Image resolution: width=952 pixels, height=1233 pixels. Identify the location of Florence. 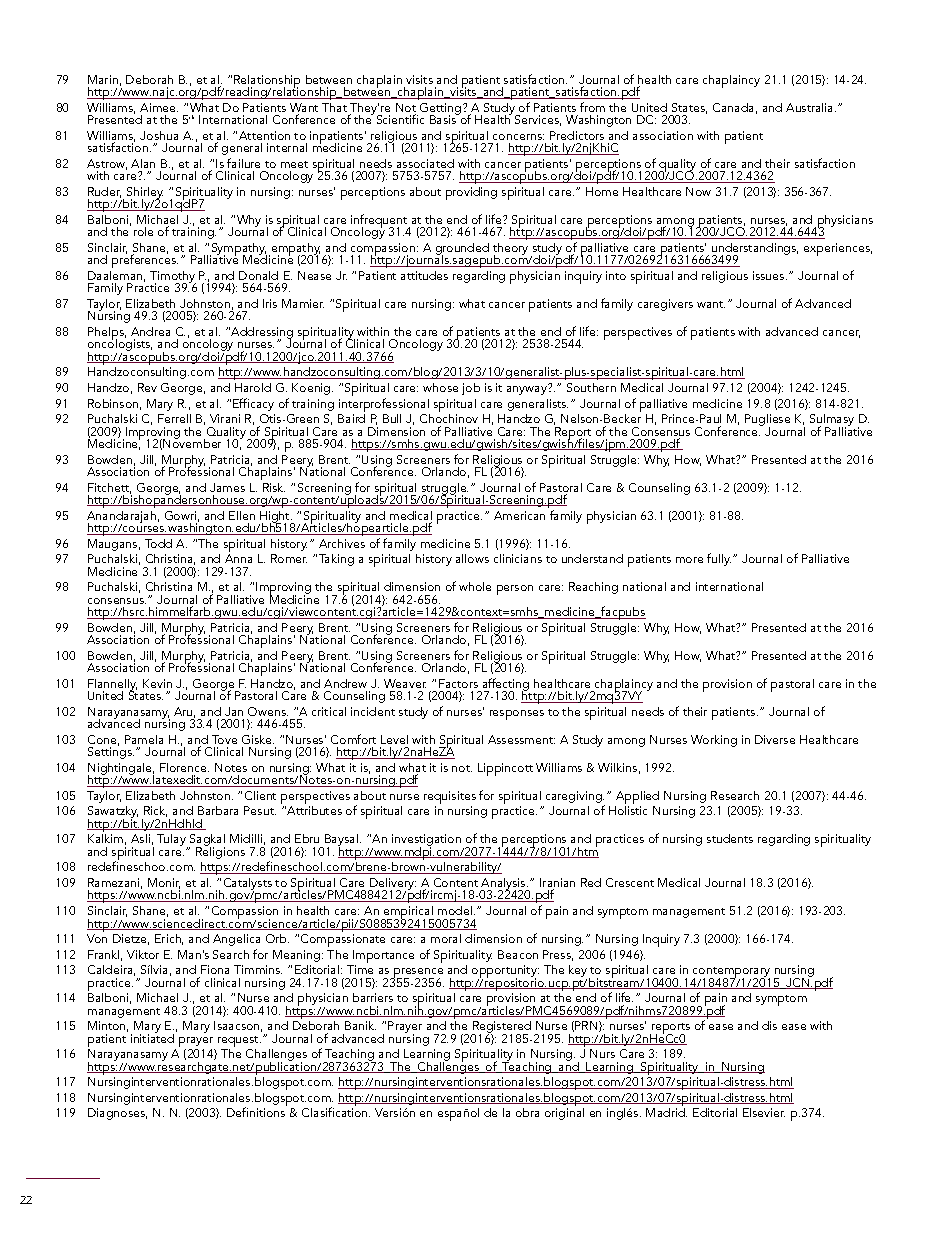
(184, 767).
